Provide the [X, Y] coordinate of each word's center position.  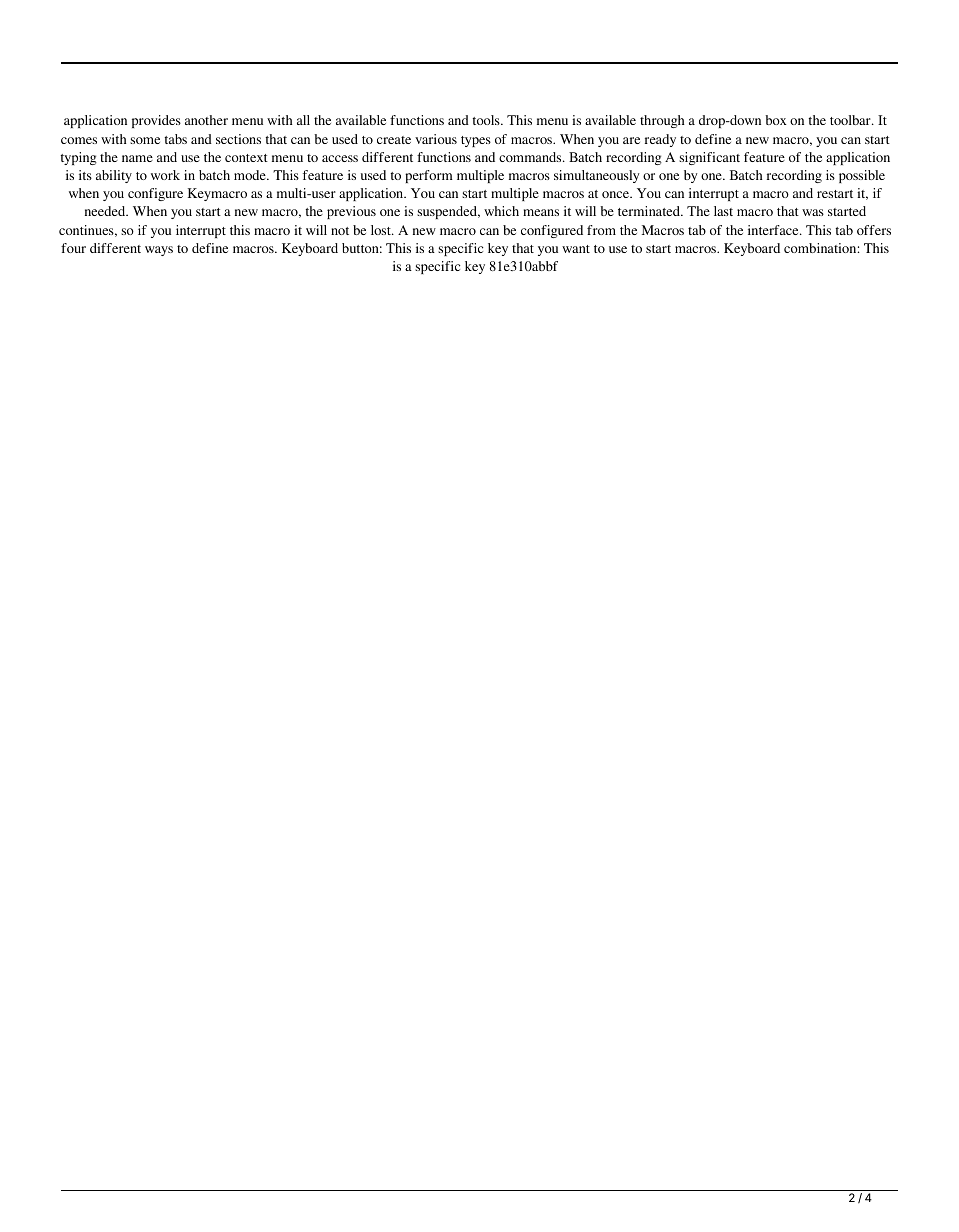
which [501, 211]
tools [487, 120]
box [776, 120]
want [576, 249]
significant [709, 158]
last [723, 211]
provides [156, 121]
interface [774, 230]
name [137, 158]
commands [531, 157]
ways [159, 251]
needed [106, 211]
